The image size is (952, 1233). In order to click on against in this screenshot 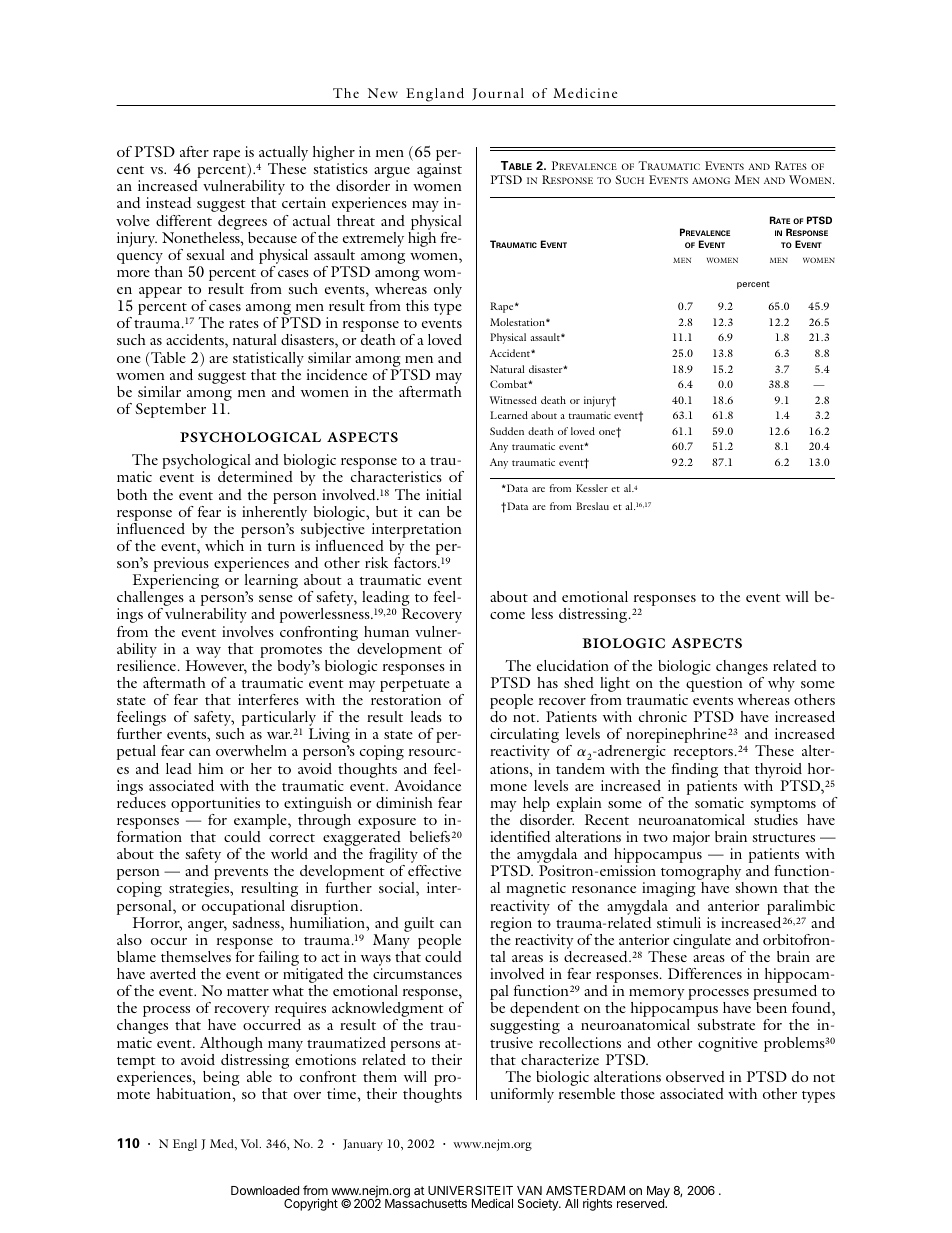, I will do `click(439, 170)`.
